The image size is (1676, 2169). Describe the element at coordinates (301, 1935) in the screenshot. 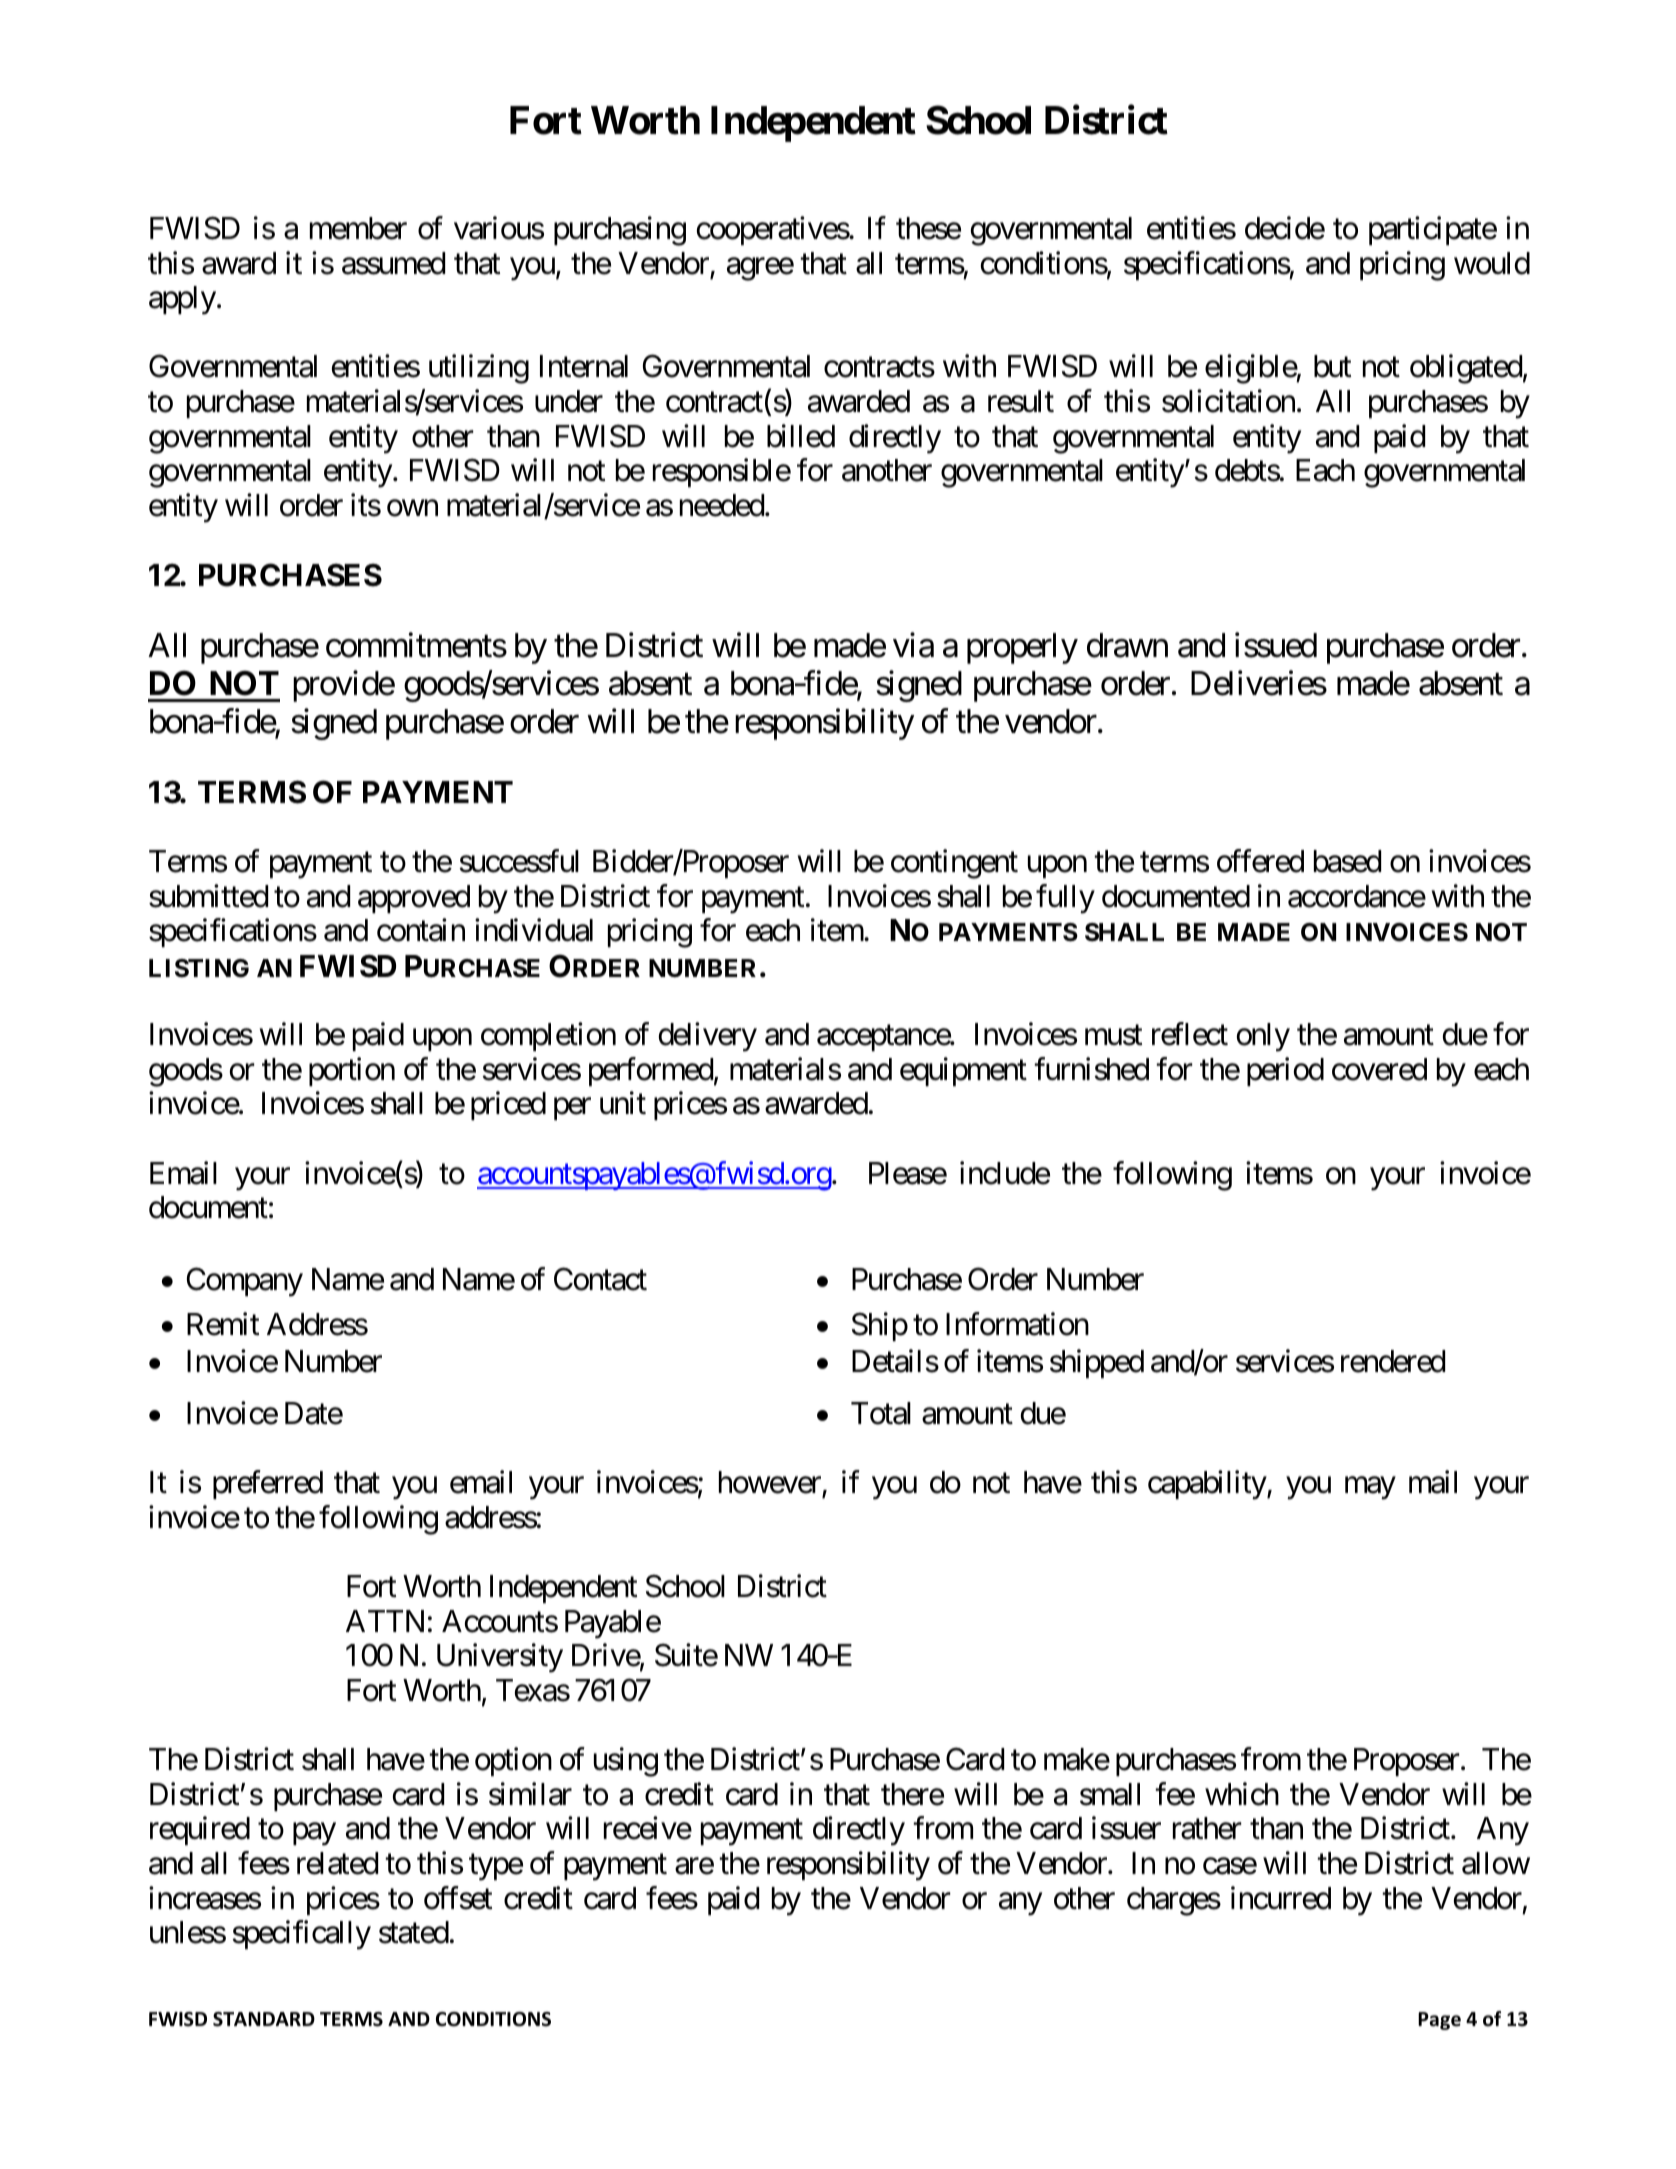

I see `specifically` at that location.
